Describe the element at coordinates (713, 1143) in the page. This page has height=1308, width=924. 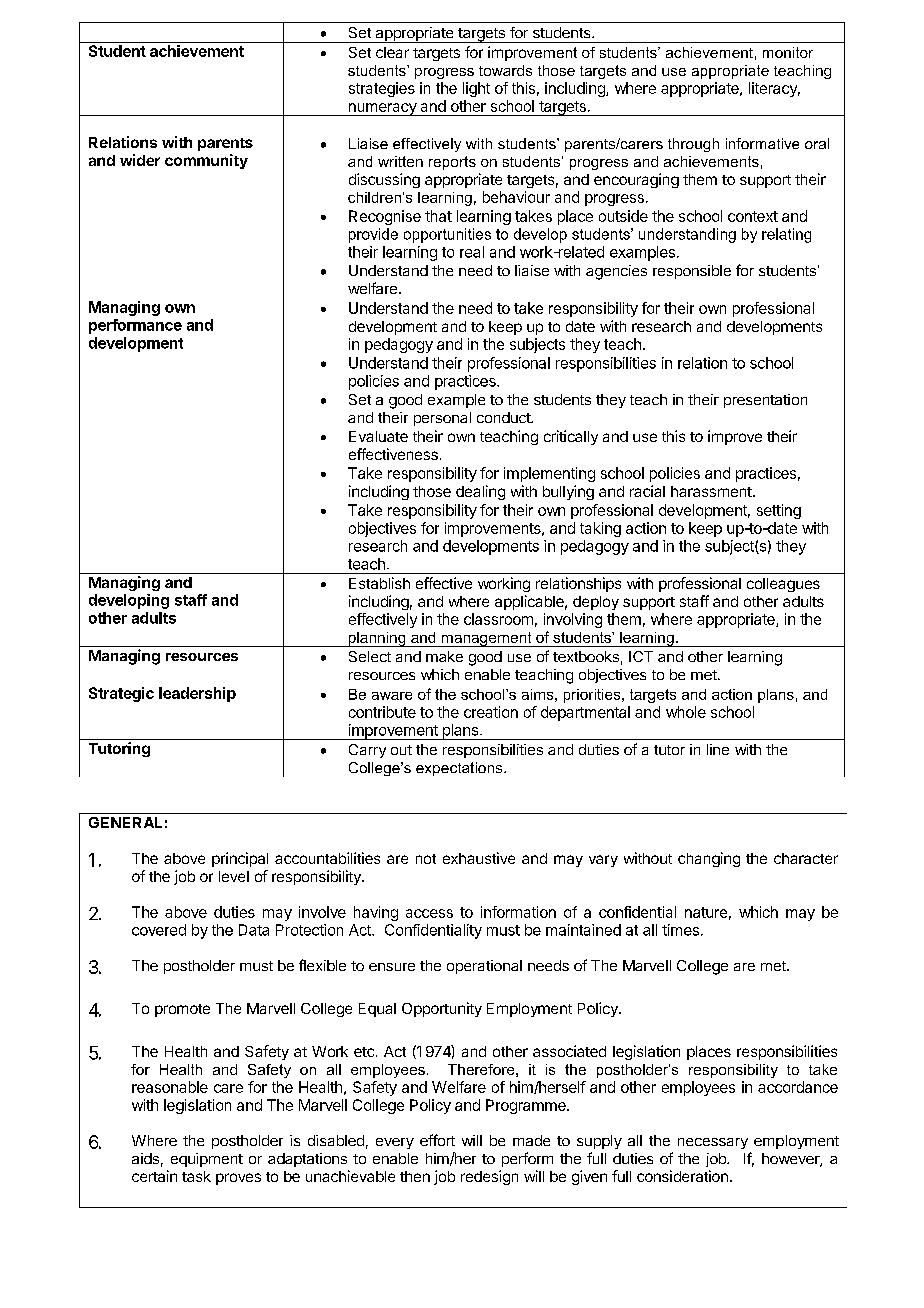
I see `necessary` at that location.
